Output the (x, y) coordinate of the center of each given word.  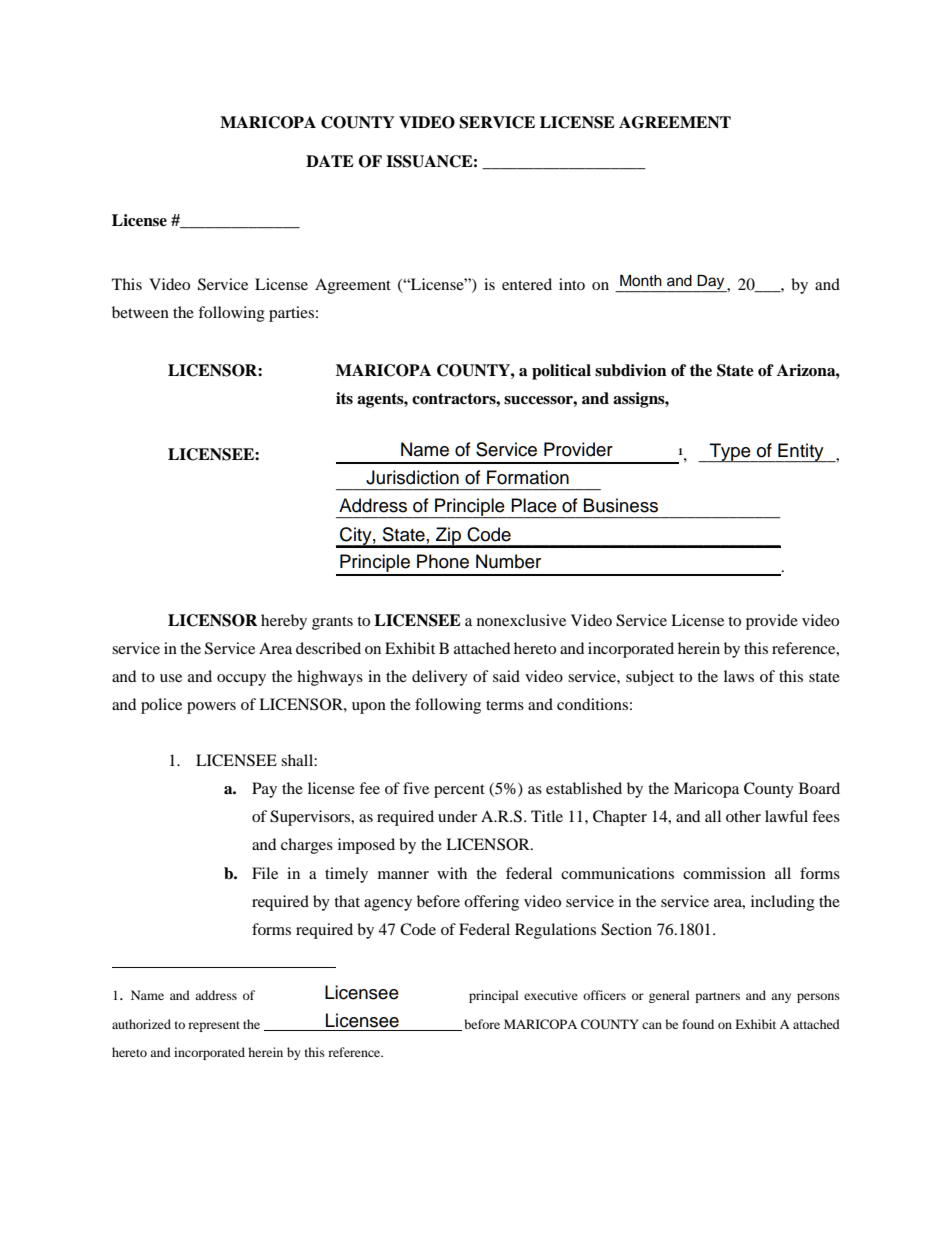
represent (214, 1026)
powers (211, 708)
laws (739, 676)
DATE (330, 161)
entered (527, 284)
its (344, 398)
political (561, 372)
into (572, 284)
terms (505, 705)
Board (819, 788)
